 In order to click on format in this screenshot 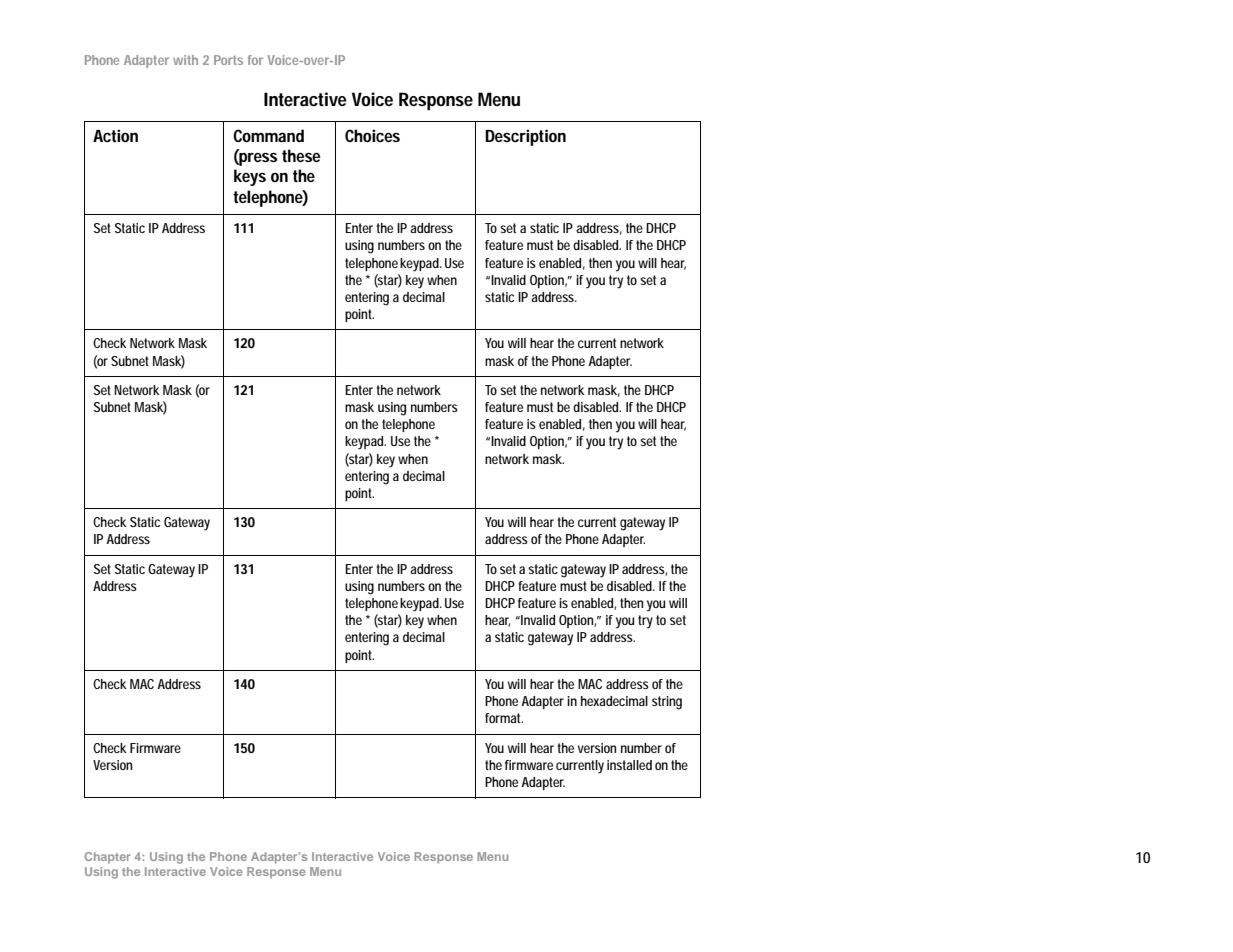, I will do `click(504, 718)`.
